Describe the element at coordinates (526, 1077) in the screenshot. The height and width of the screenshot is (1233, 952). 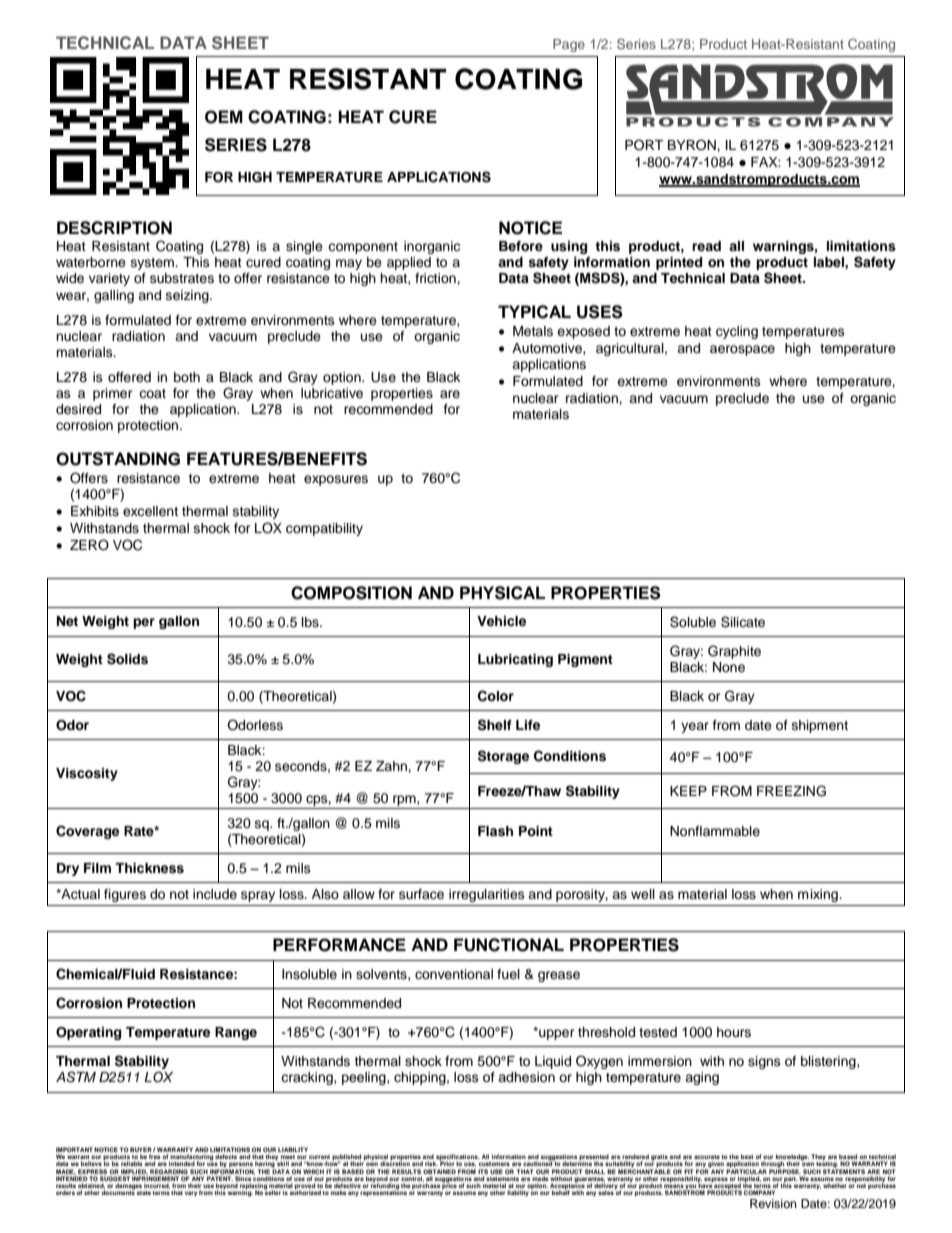
I see `adhesion` at that location.
